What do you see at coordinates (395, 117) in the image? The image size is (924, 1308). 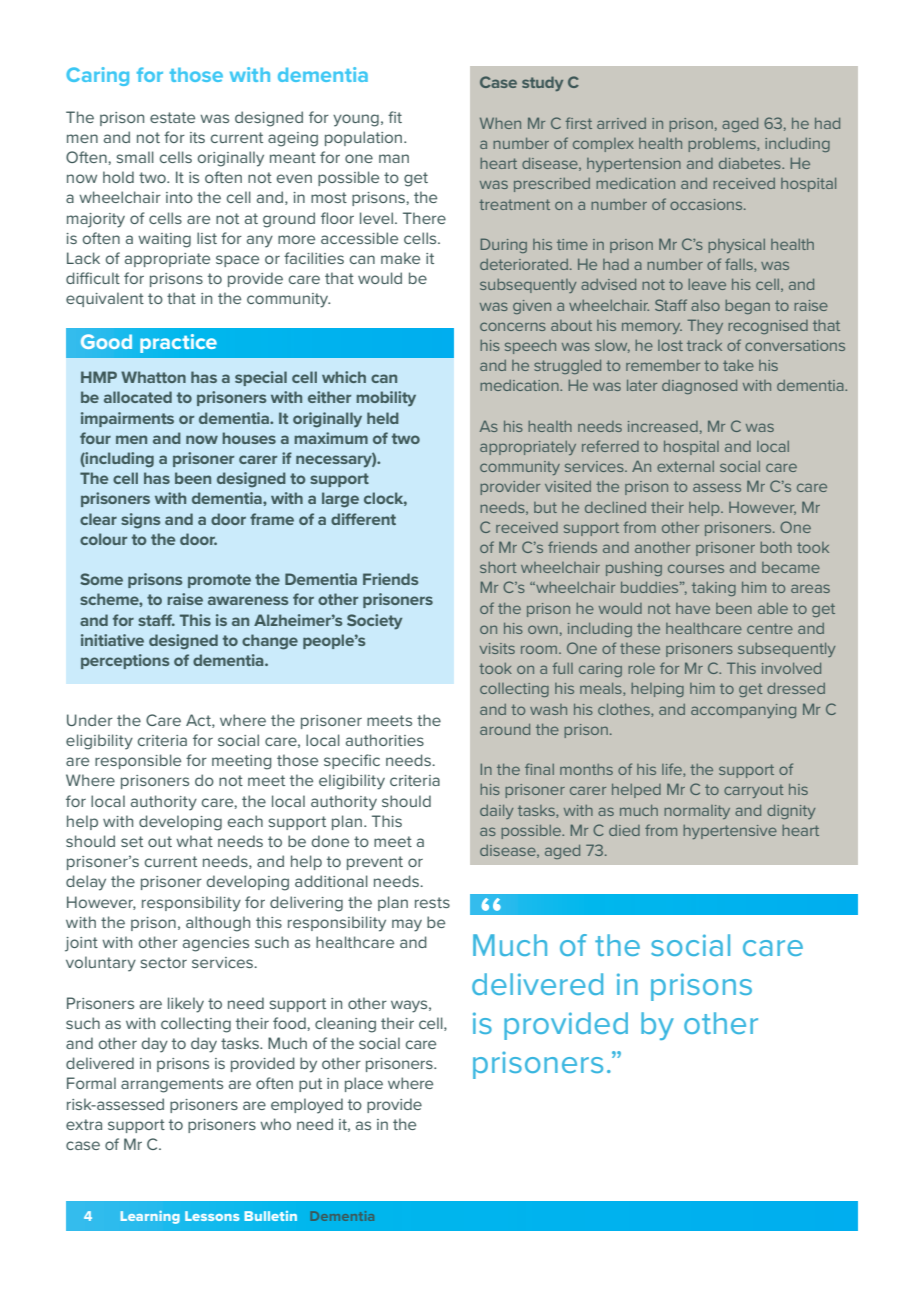 I see `fit` at bounding box center [395, 117].
